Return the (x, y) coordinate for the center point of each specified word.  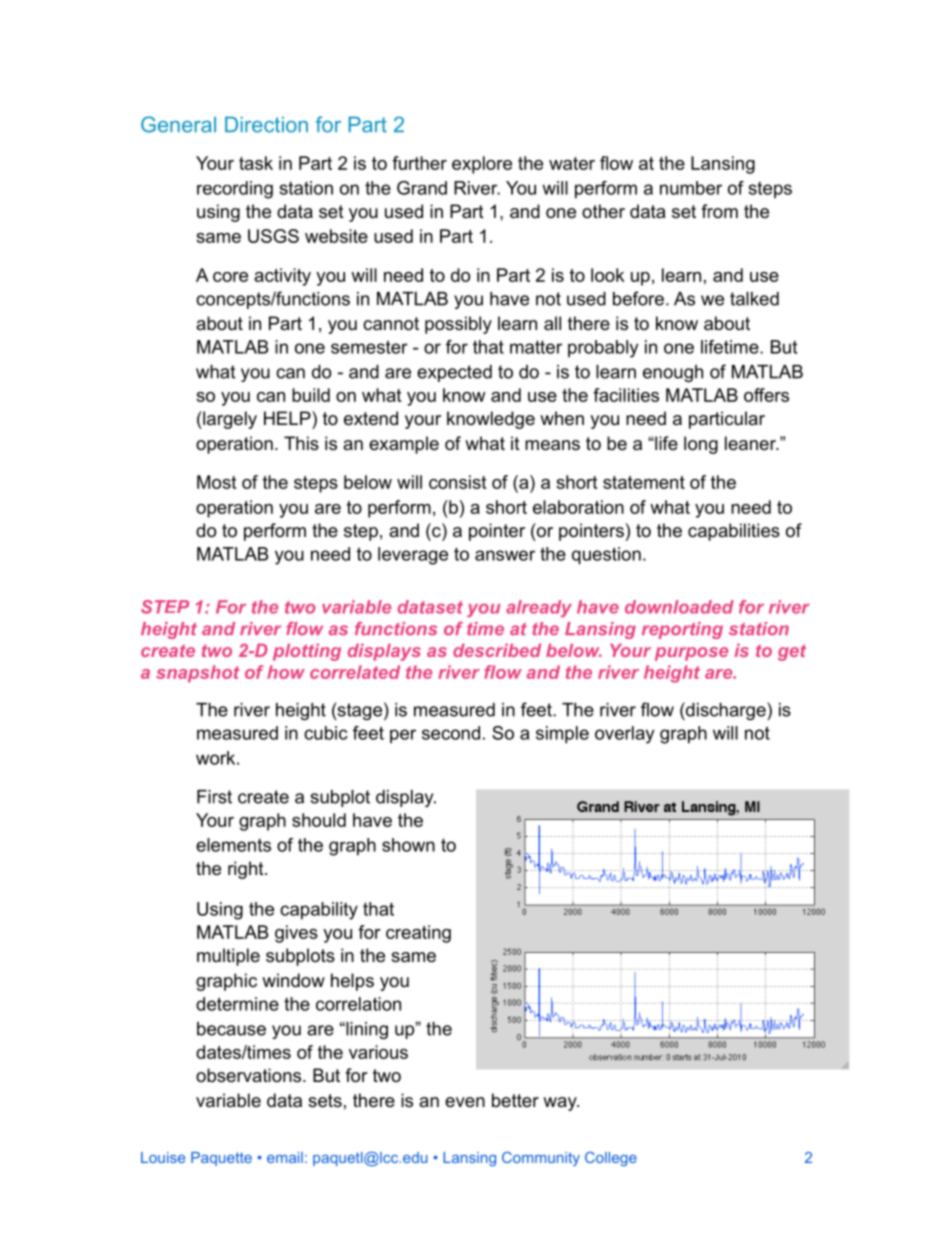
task (256, 163)
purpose (691, 654)
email (285, 1157)
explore (482, 165)
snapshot (198, 674)
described (497, 650)
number (691, 188)
